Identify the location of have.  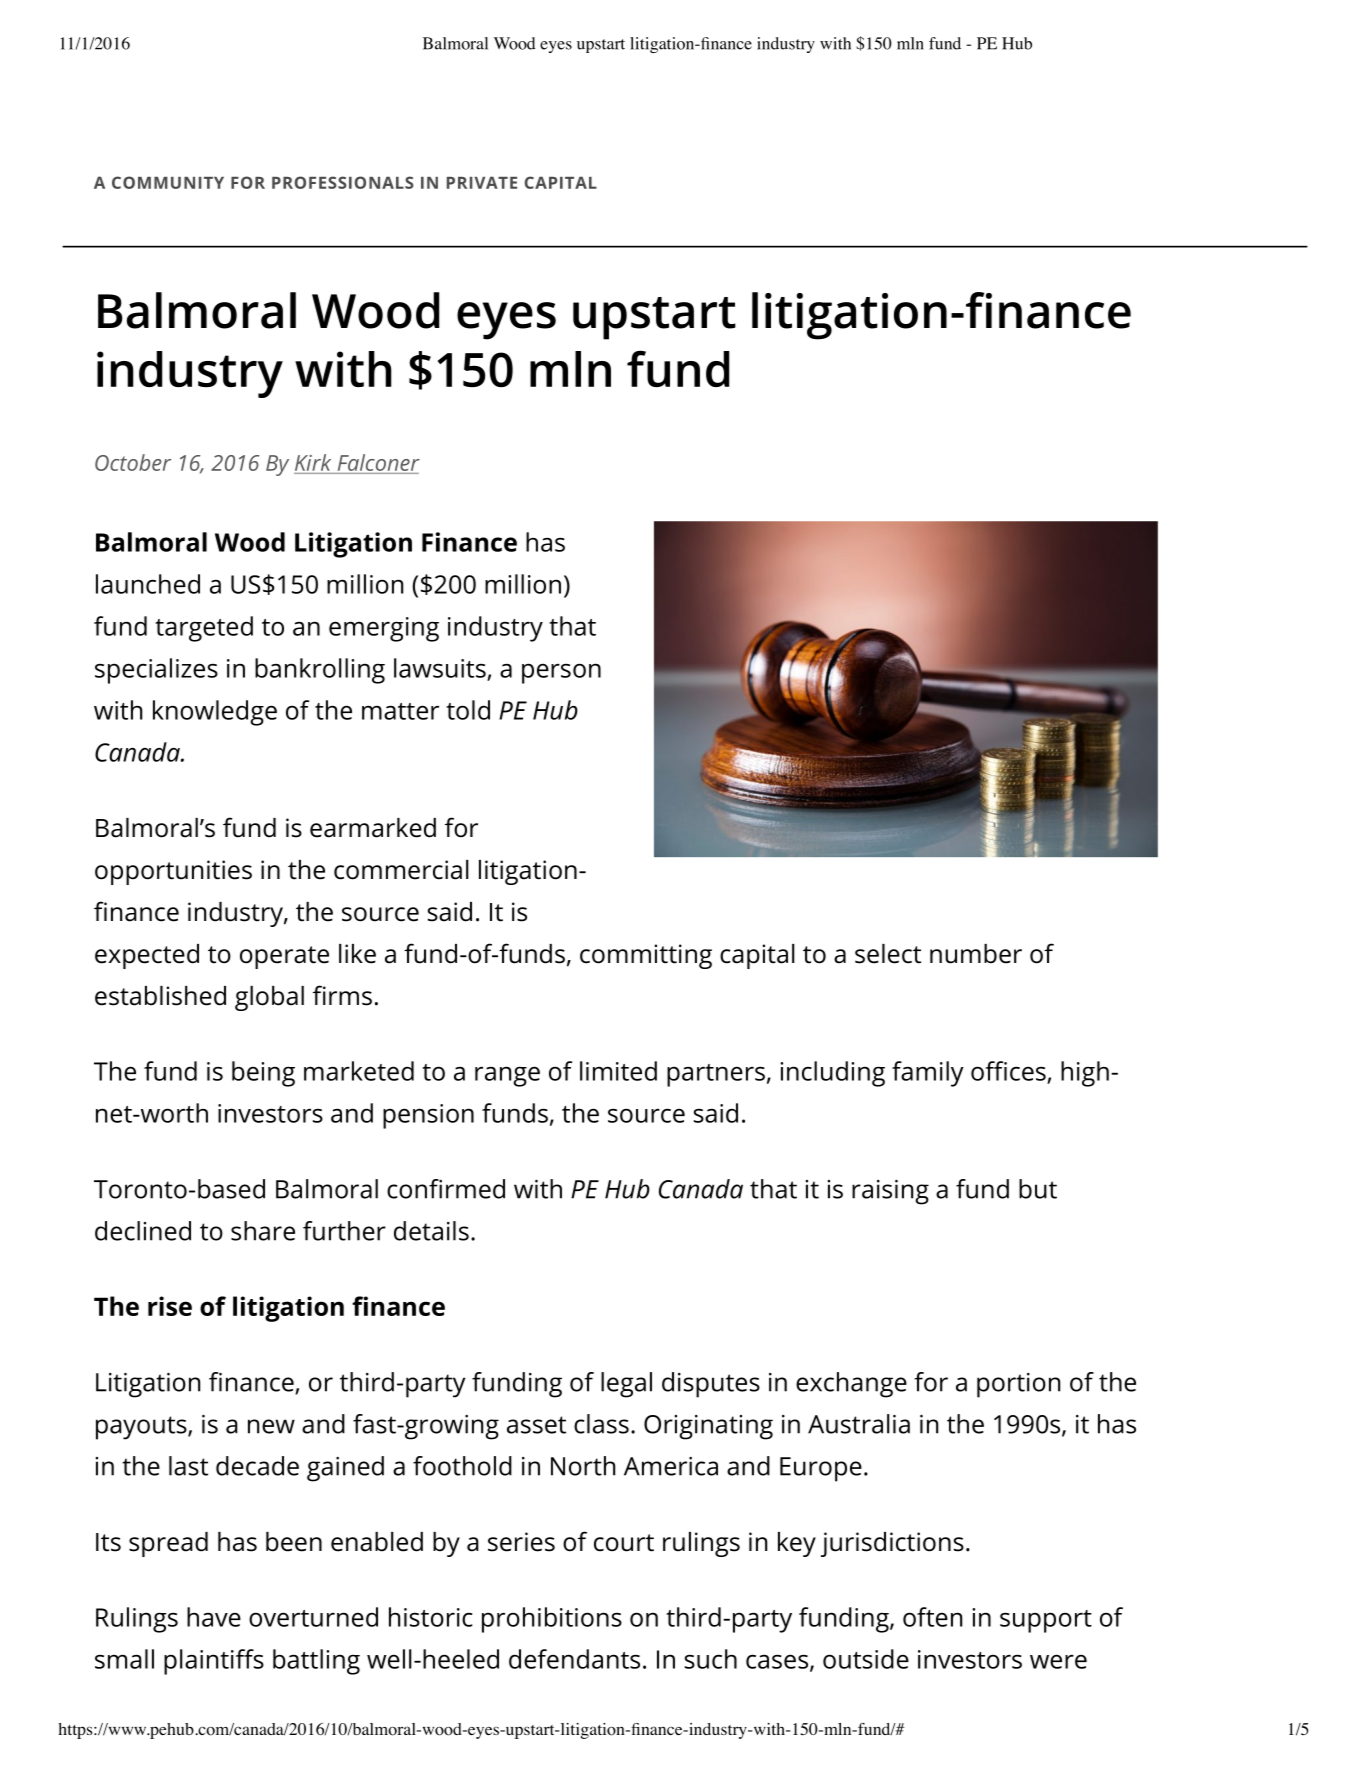
(214, 1617).
